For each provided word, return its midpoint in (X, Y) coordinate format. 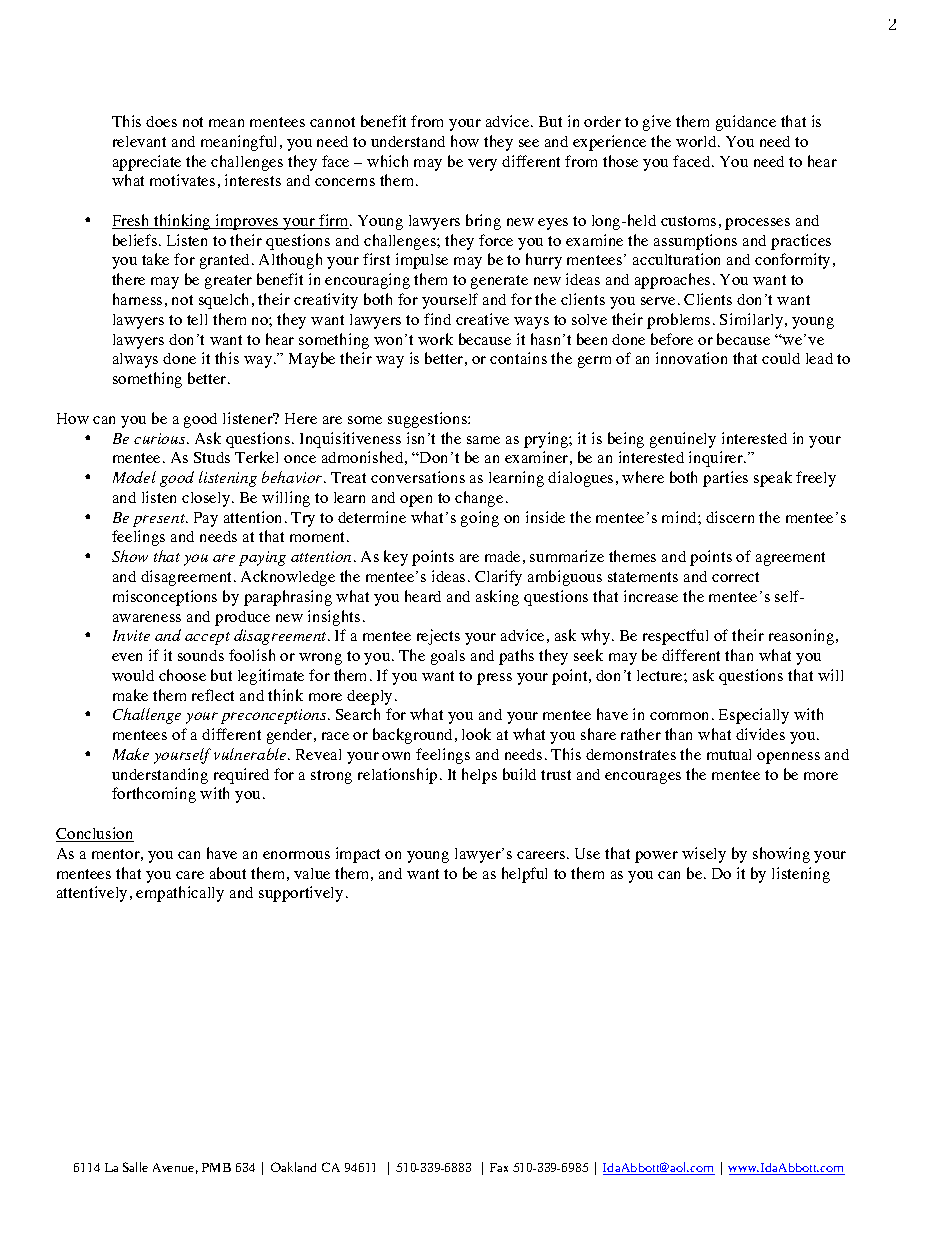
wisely (704, 855)
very (482, 165)
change (479, 499)
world (697, 141)
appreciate (147, 163)
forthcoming (154, 795)
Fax (499, 1167)
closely (207, 499)
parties (725, 479)
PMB (216, 1167)
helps (479, 776)
